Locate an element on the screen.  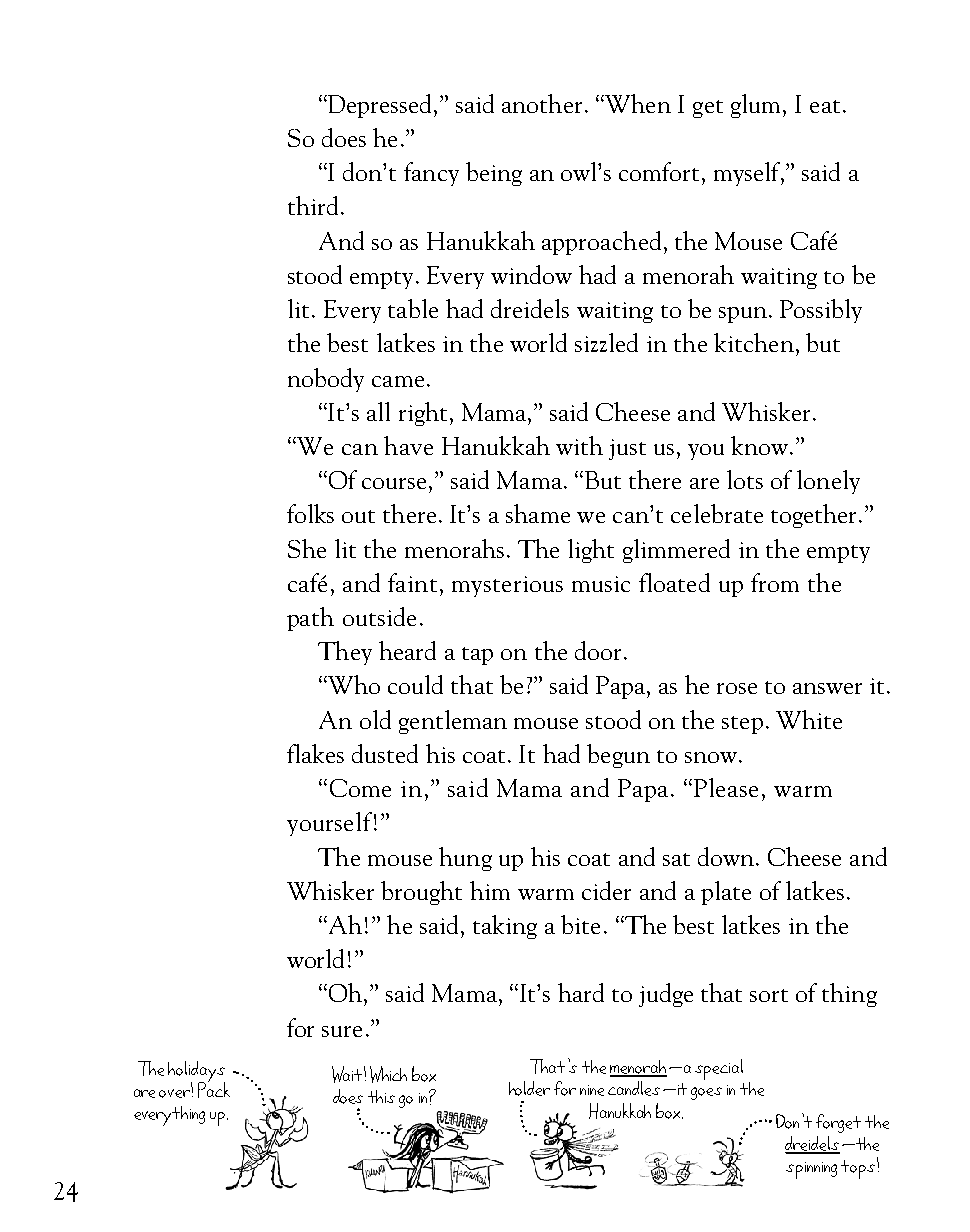
Pack is located at coordinates (214, 1088).
